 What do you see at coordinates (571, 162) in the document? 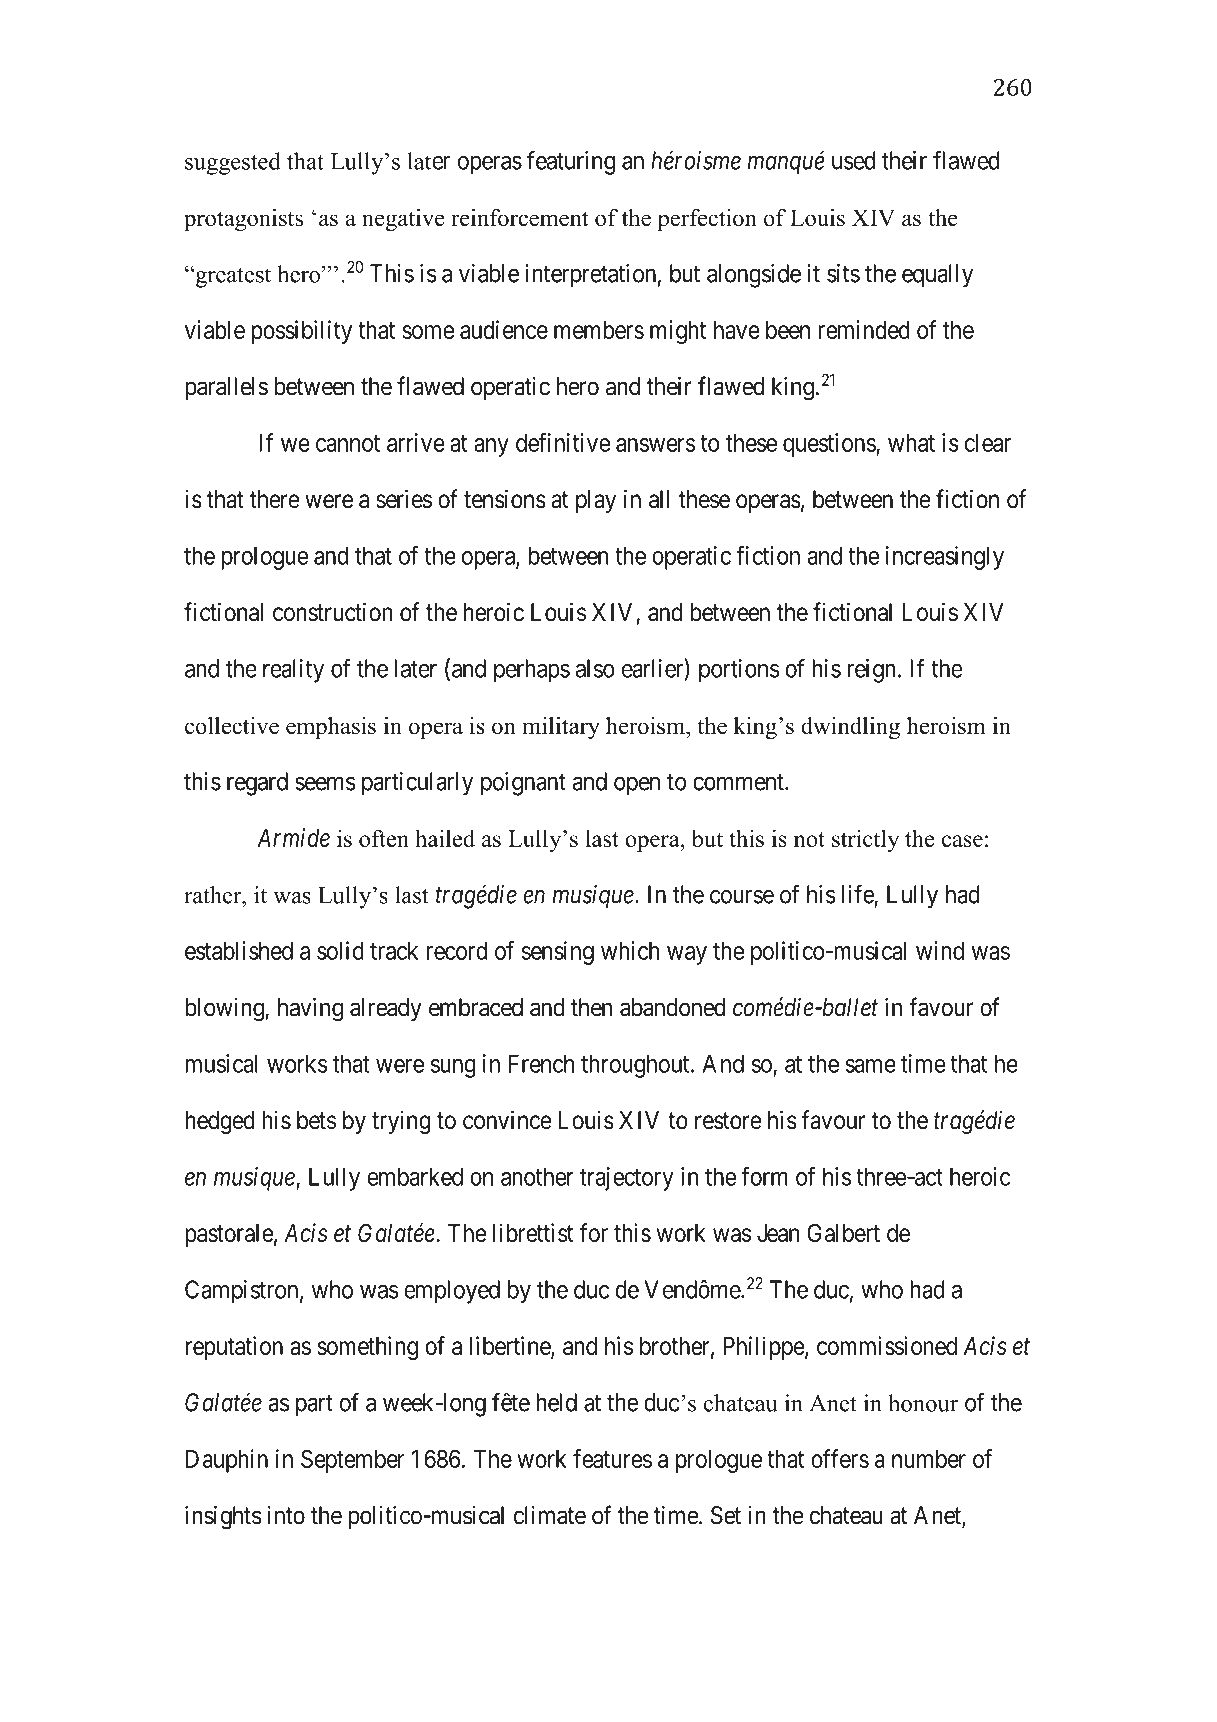
I see `featuring` at bounding box center [571, 162].
